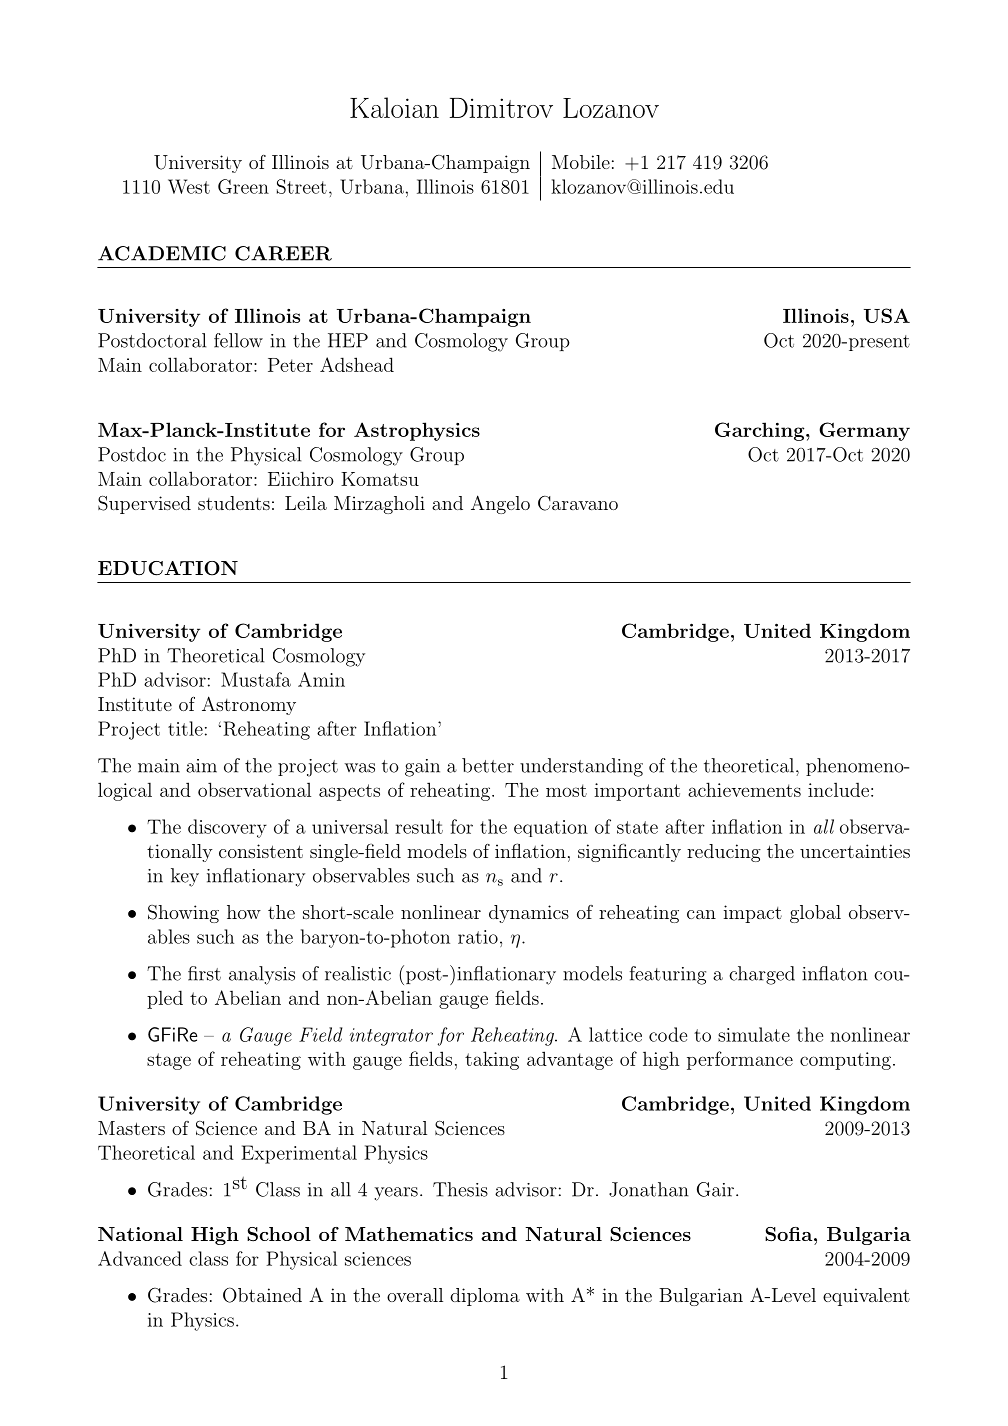 This screenshot has height=1426, width=1008. Describe the element at coordinates (501, 108) in the screenshot. I see `Dimitrov` at that location.
